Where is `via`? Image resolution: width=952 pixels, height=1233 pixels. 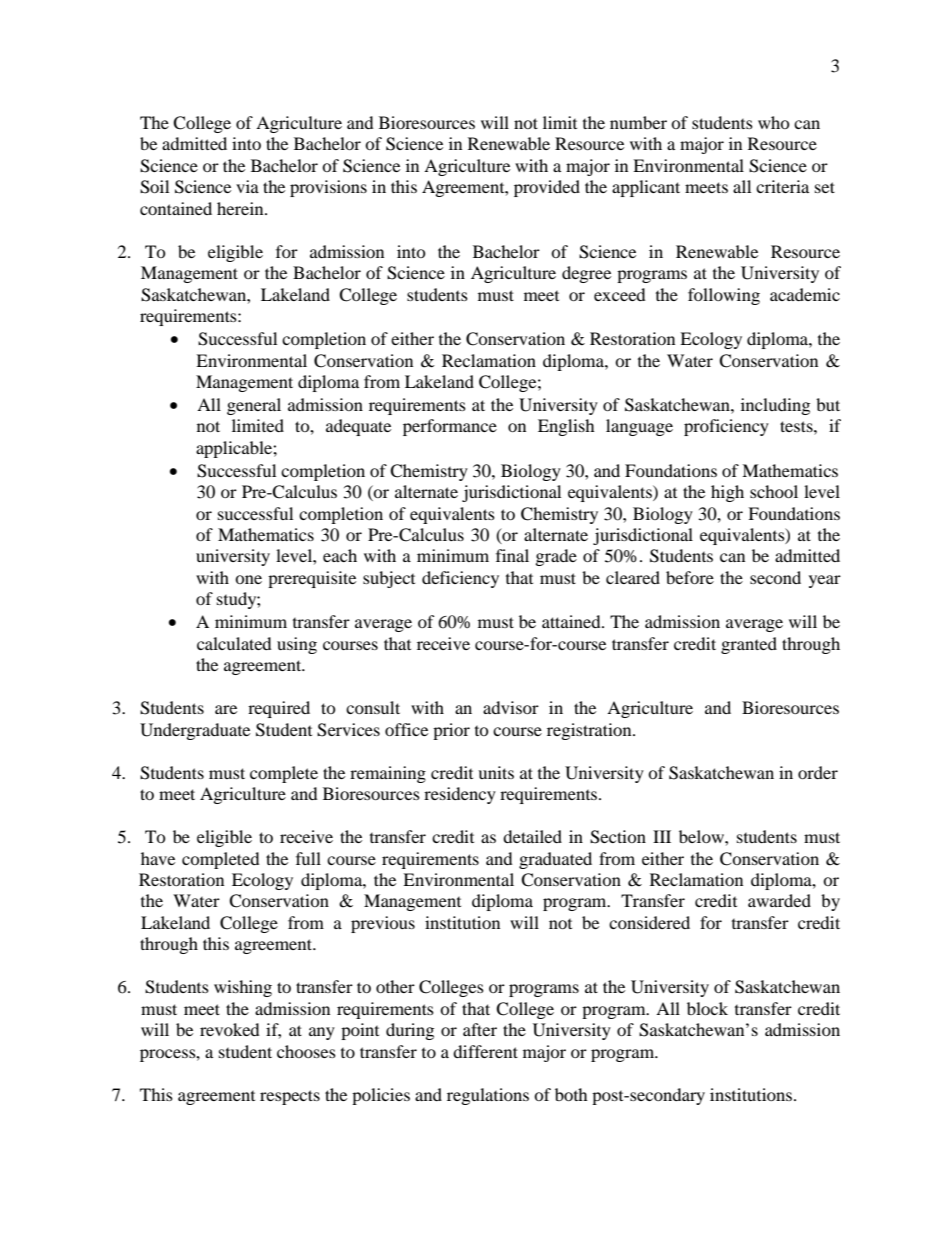 via is located at coordinates (247, 186).
